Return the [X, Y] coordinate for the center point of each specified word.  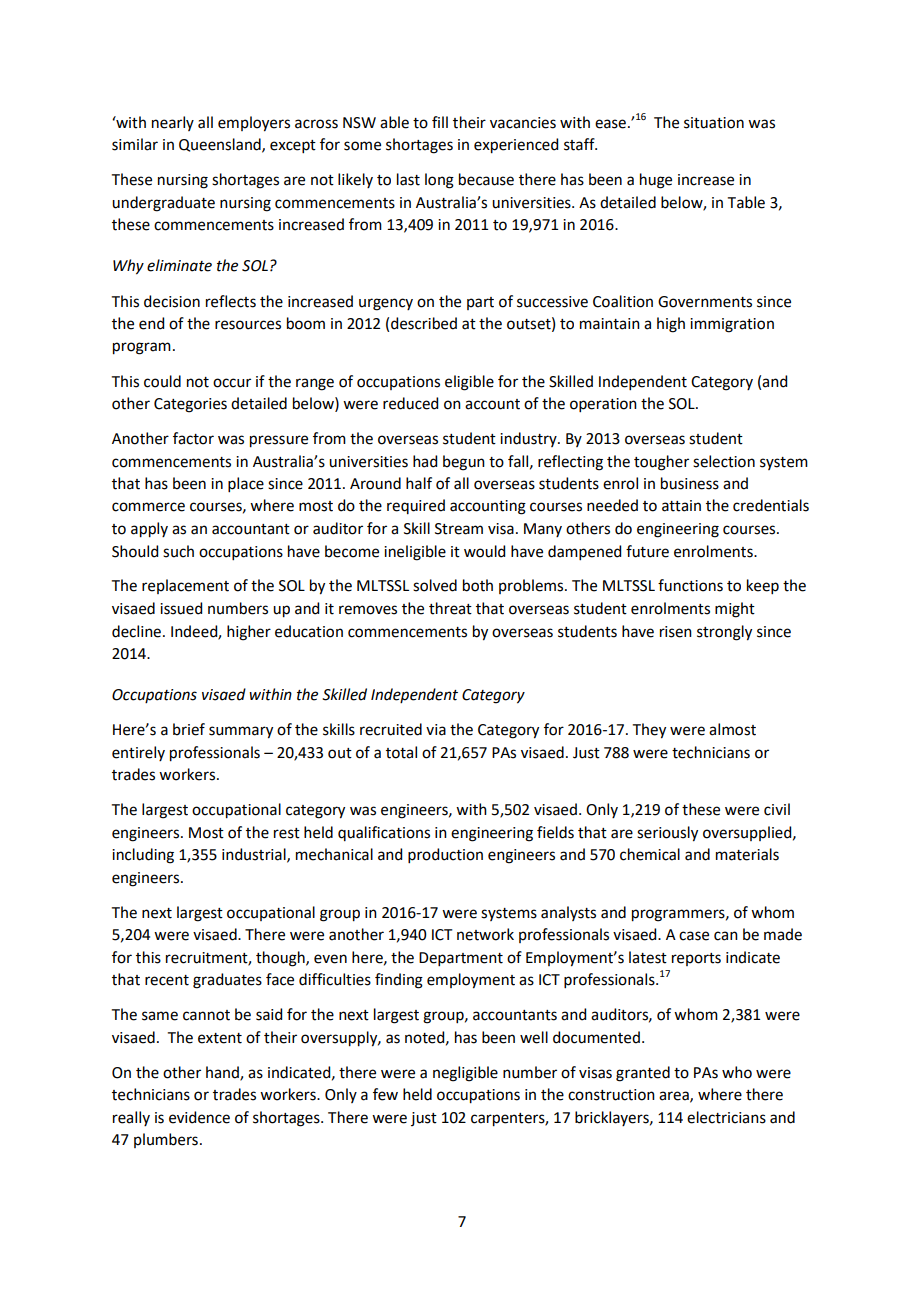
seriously [667, 834]
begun [464, 463]
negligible [465, 1074]
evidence [199, 1117]
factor [193, 438]
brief [189, 729]
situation [714, 123]
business [690, 483]
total [401, 752]
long [439, 181]
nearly [173, 123]
